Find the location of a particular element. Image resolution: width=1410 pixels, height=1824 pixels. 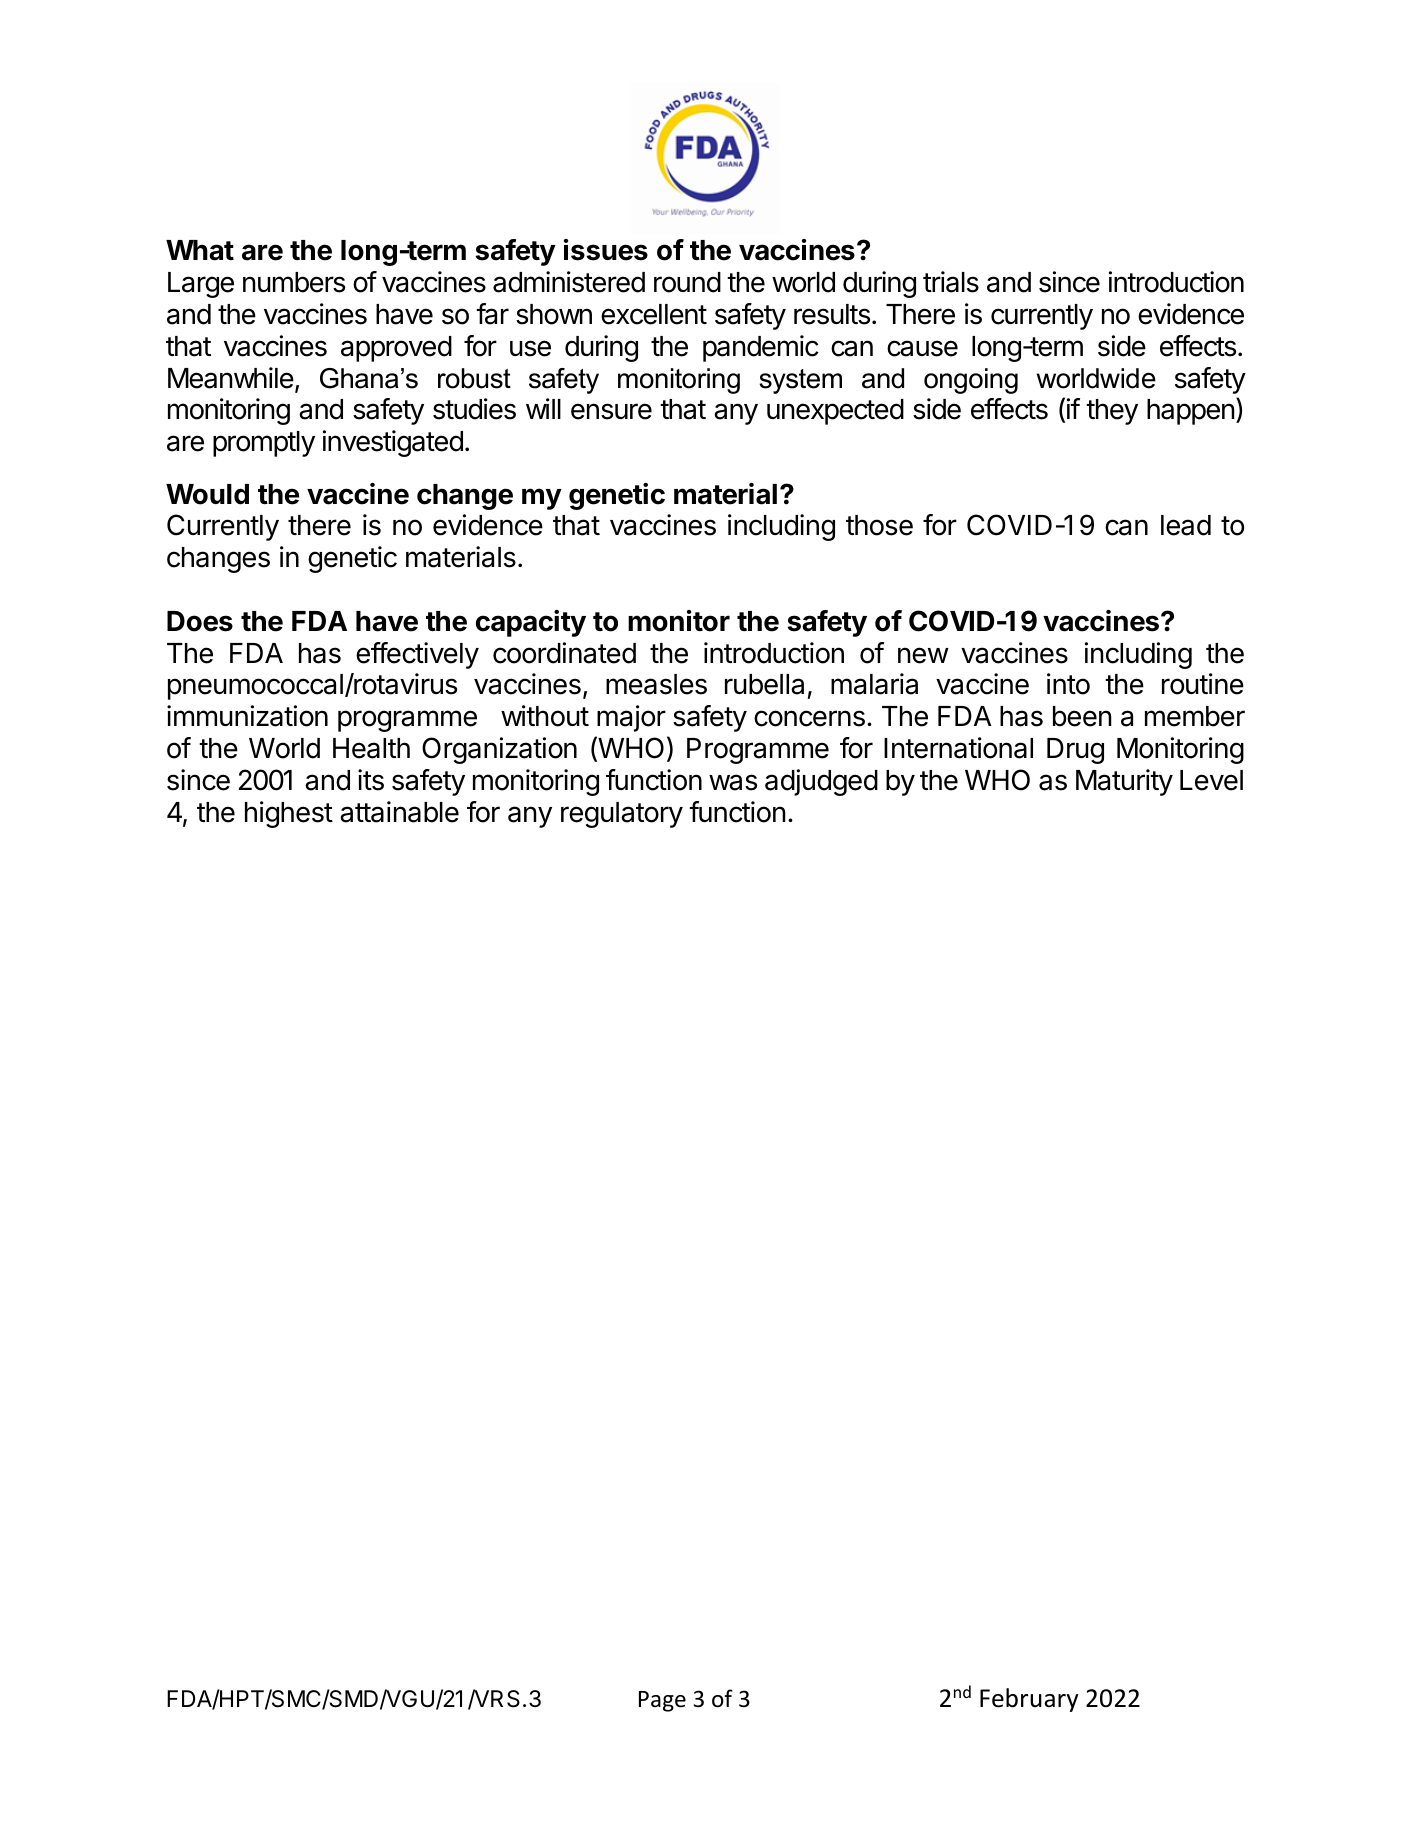

trials is located at coordinates (951, 282).
